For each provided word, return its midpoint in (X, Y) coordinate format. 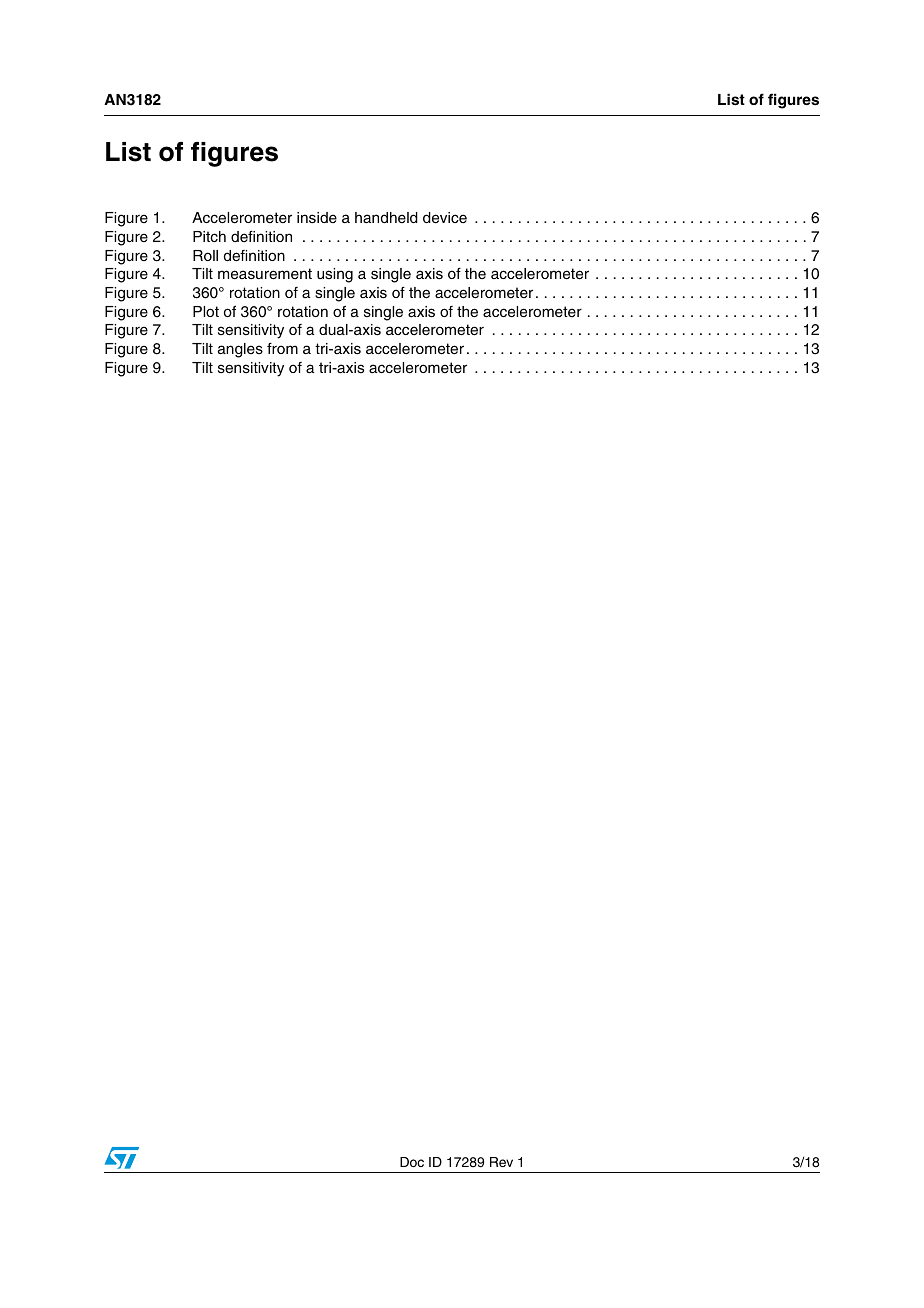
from (282, 348)
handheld (386, 217)
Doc (412, 1162)
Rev (501, 1162)
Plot (206, 311)
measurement (265, 274)
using (335, 275)
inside (317, 218)
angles (240, 350)
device (445, 217)
